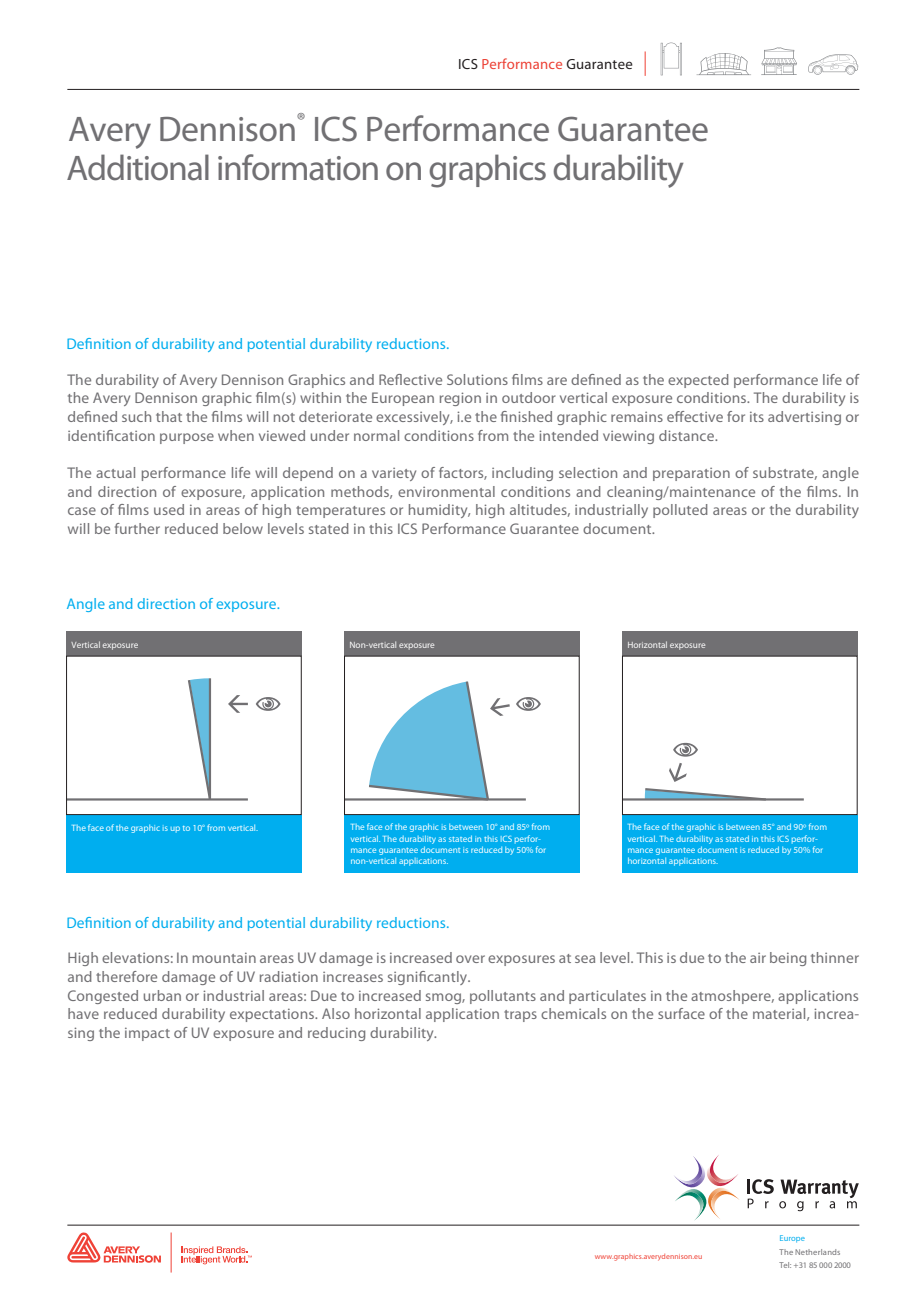  I want to click on Additional, so click(138, 167).
